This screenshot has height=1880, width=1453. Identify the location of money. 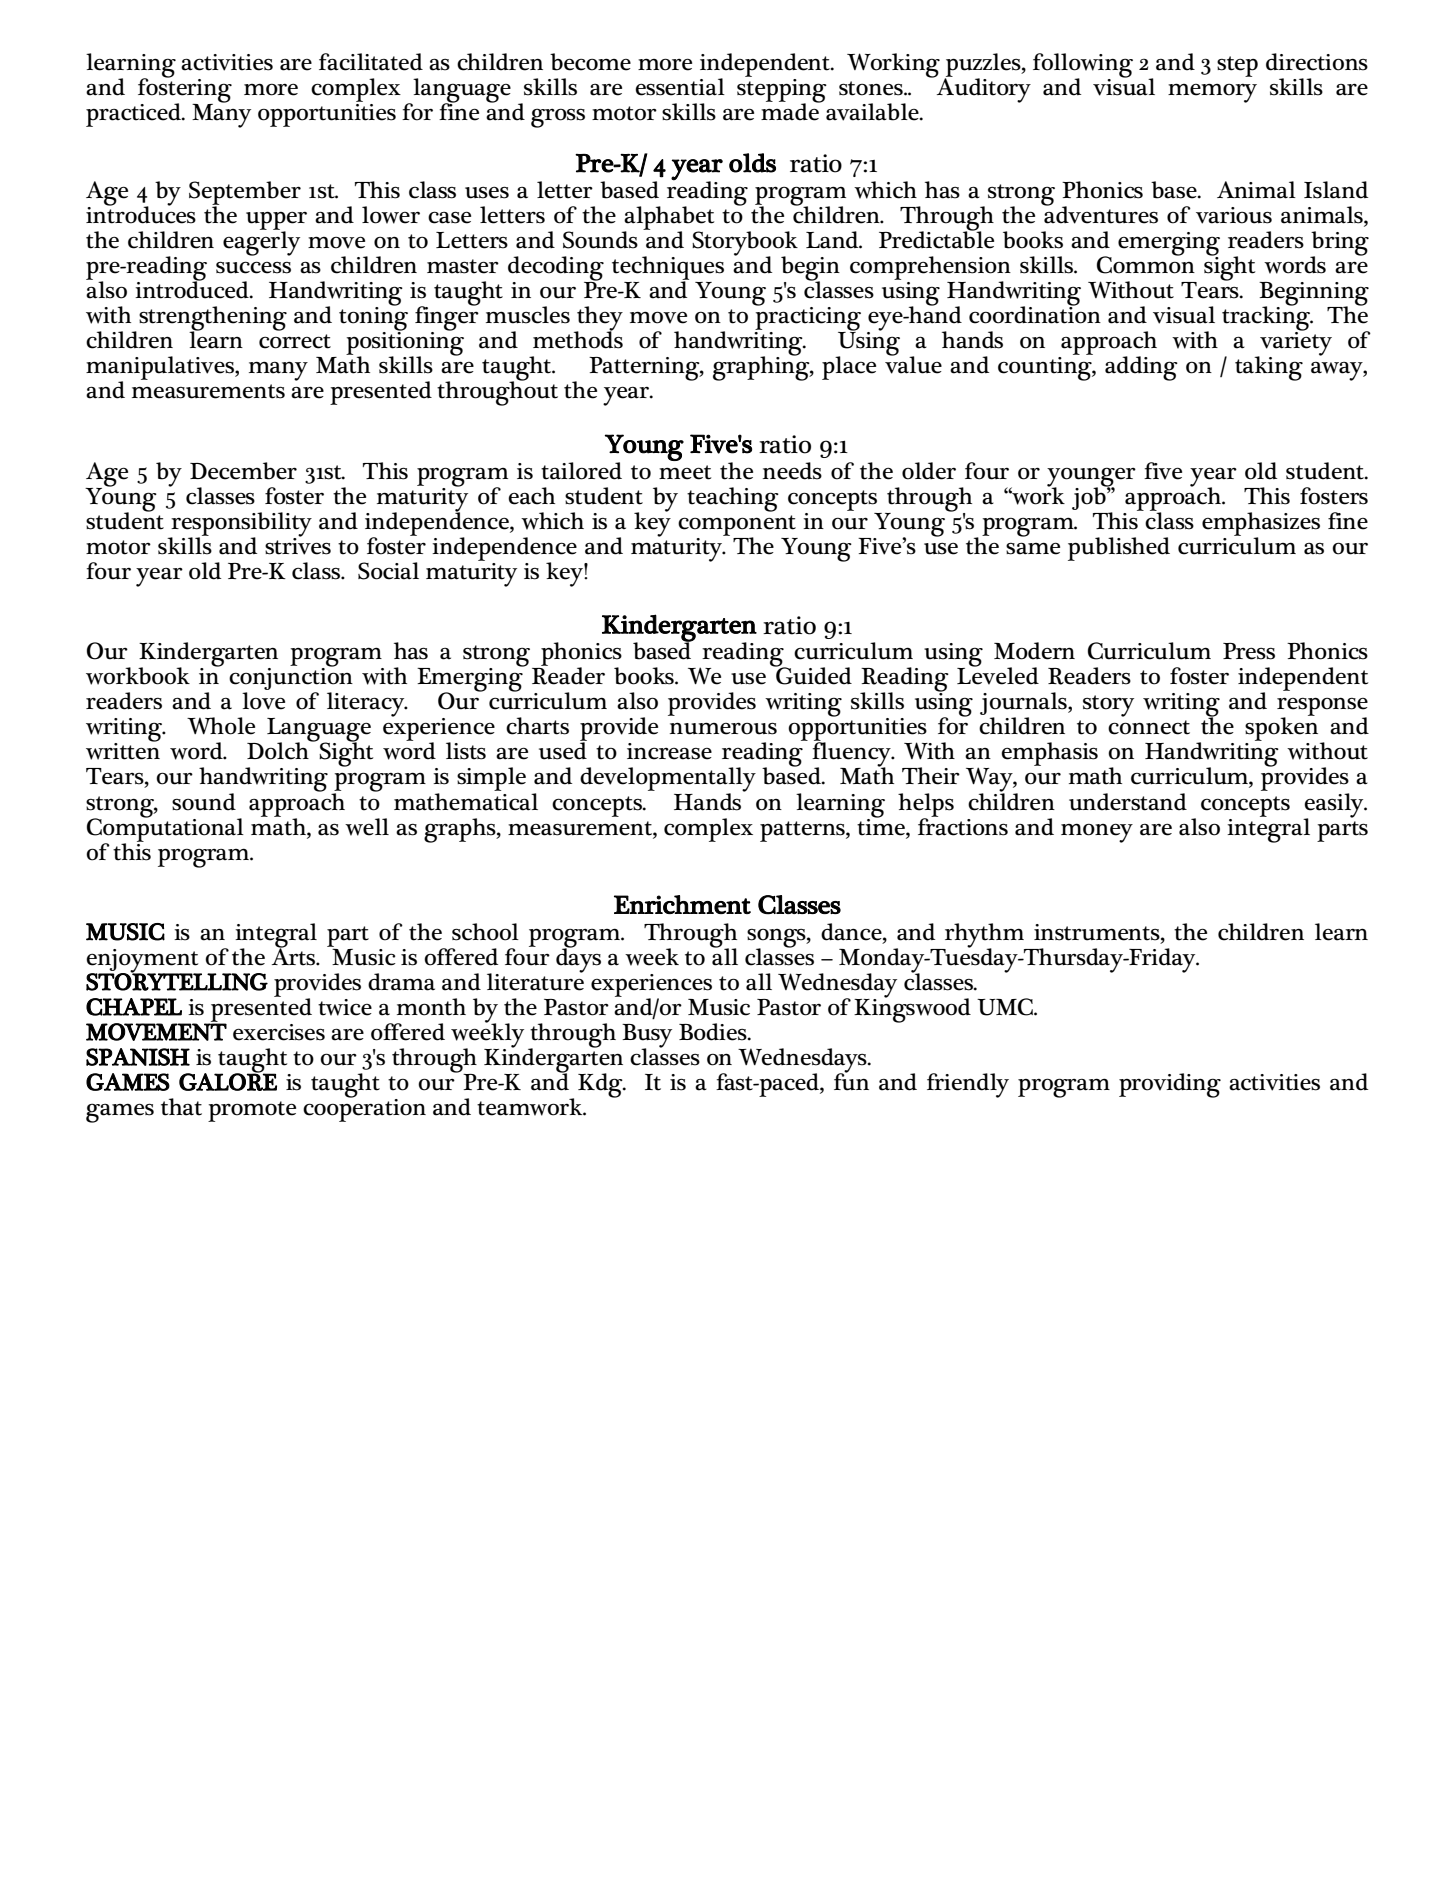
(1097, 833).
